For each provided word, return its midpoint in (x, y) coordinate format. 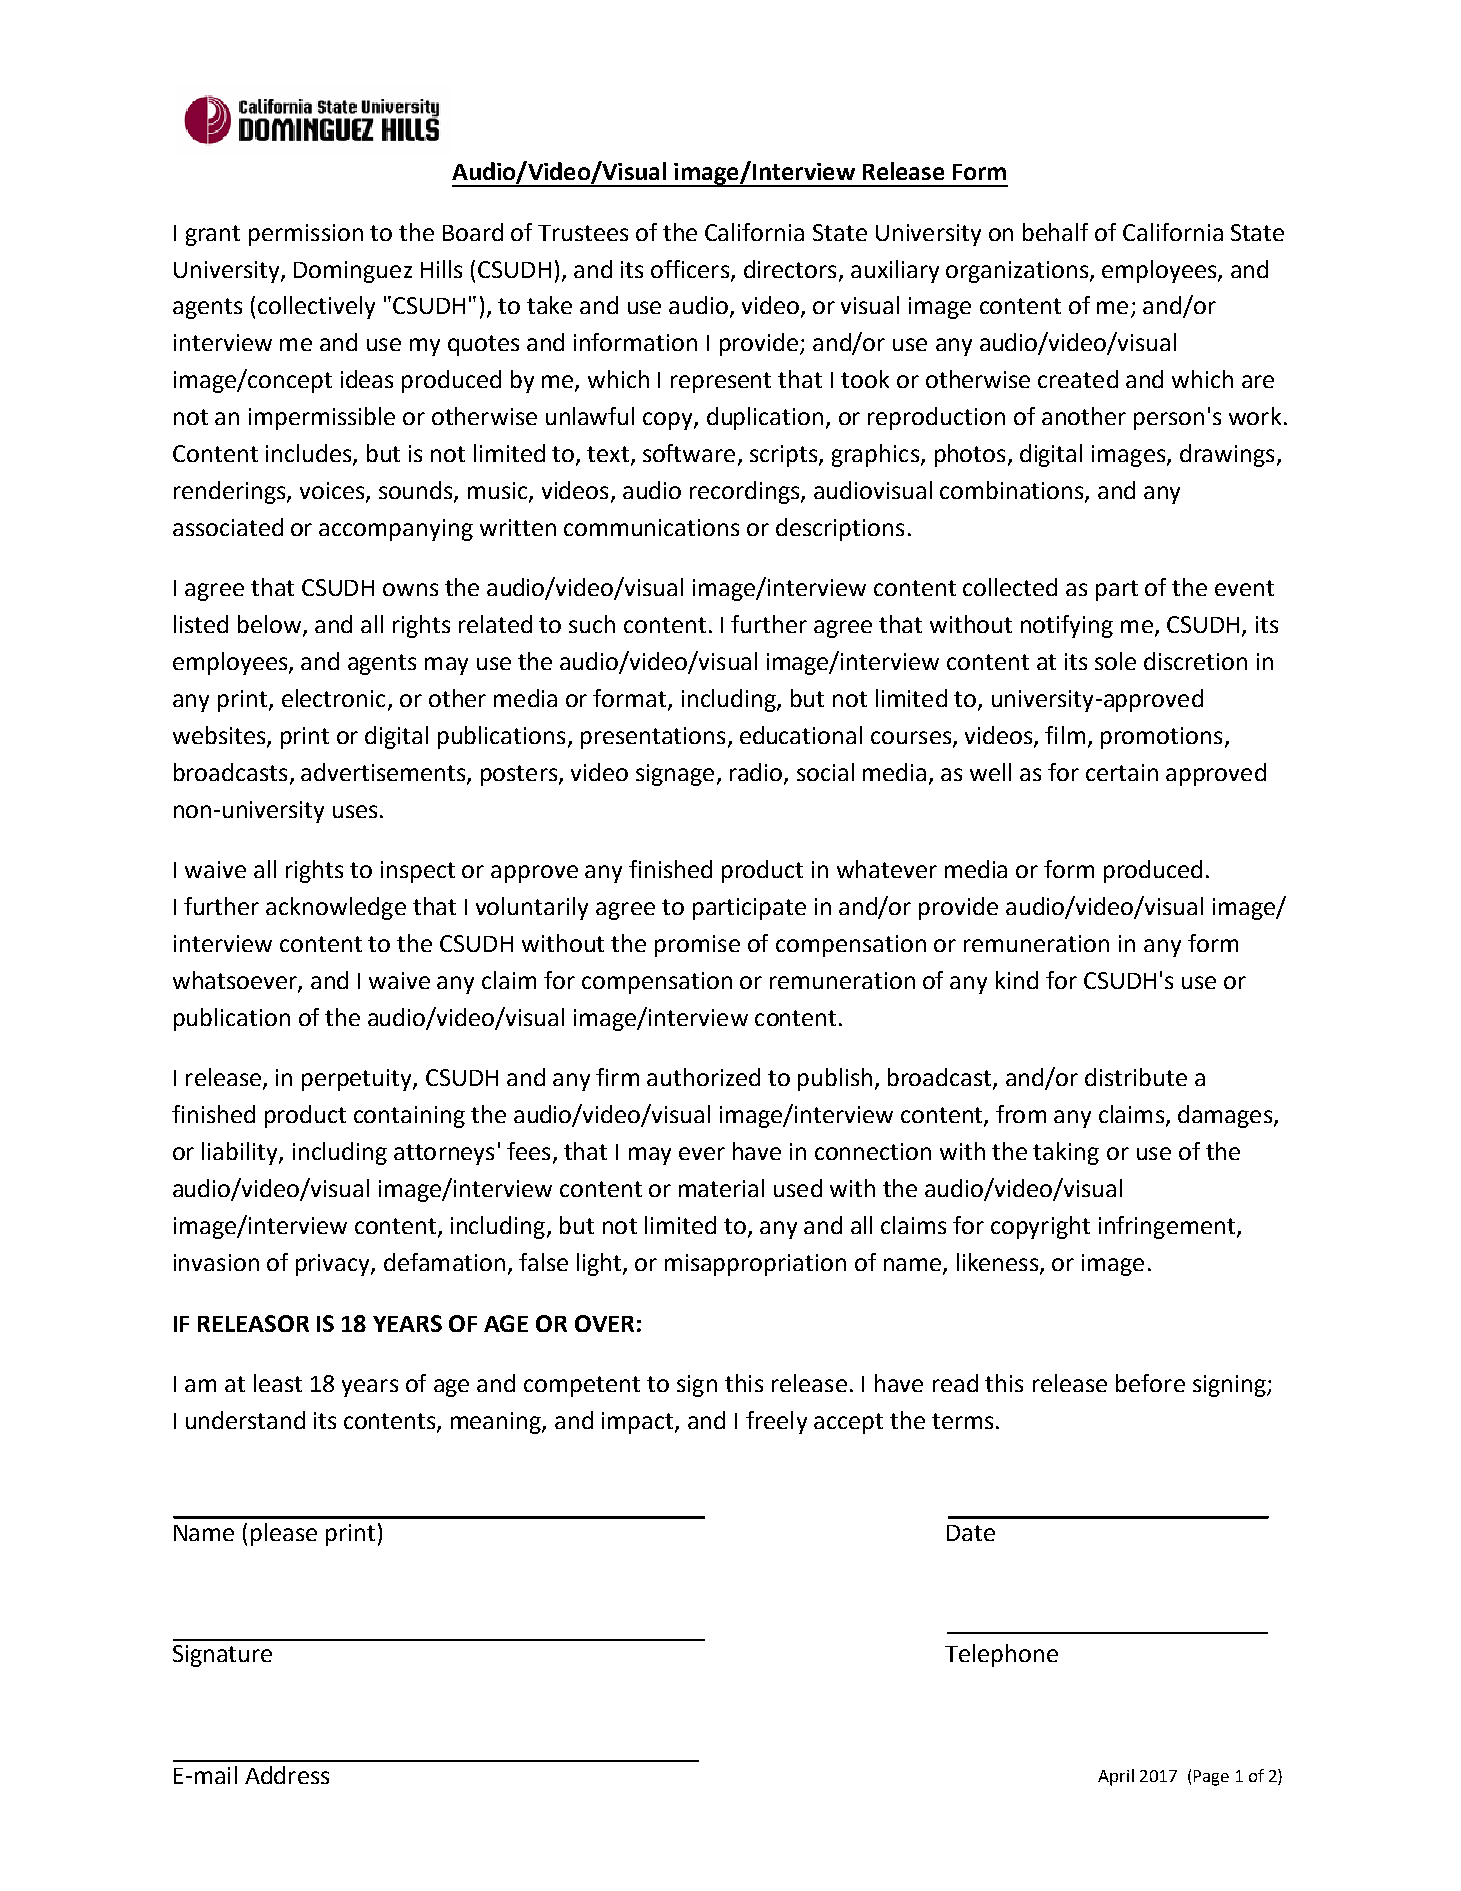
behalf (1055, 232)
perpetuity (358, 1080)
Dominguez (353, 272)
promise (697, 946)
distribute (1136, 1077)
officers (690, 269)
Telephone (1001, 1655)
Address (287, 1775)
